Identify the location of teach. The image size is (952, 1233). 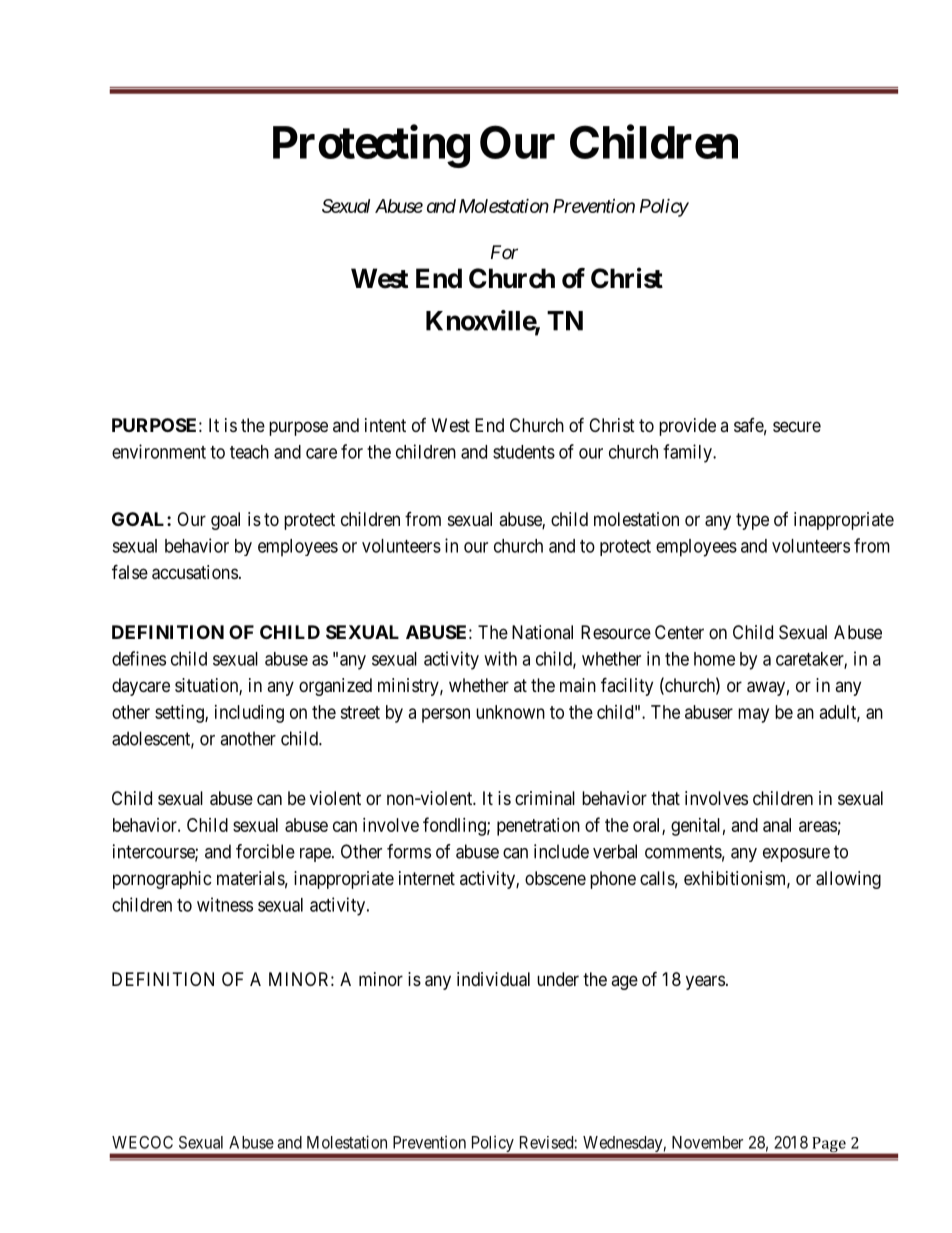
(249, 452).
